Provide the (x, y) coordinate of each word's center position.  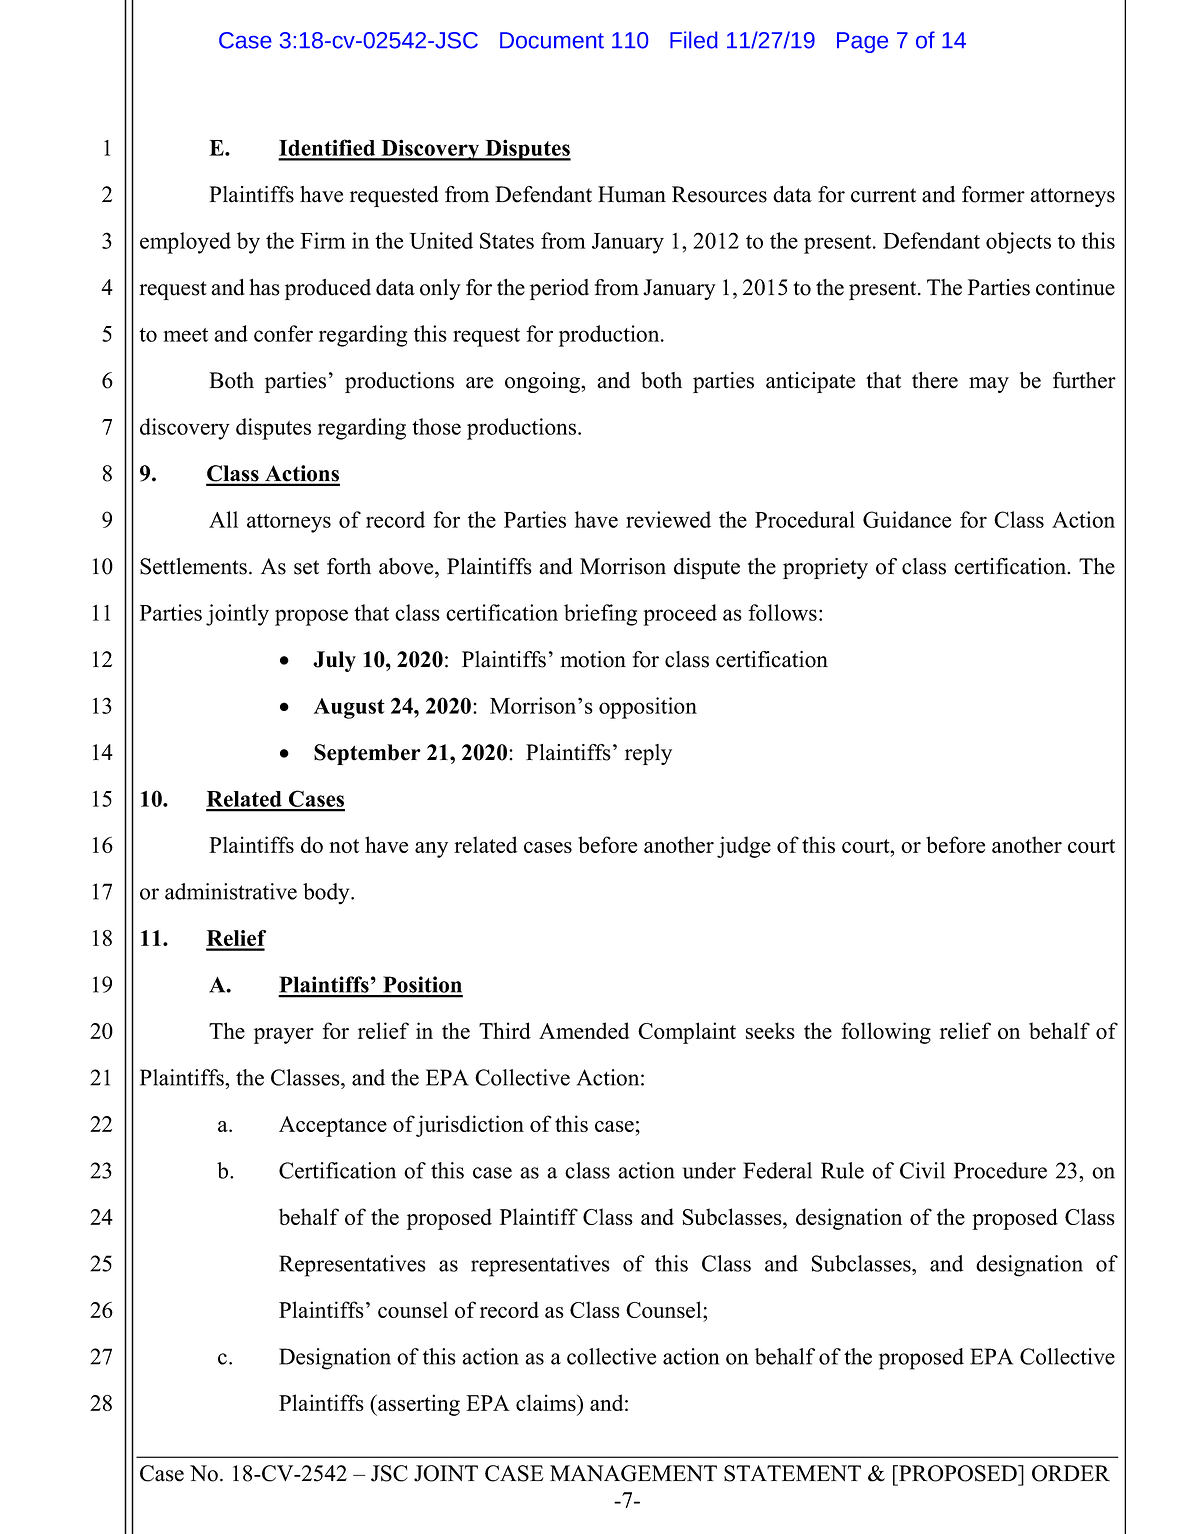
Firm (323, 240)
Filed (694, 40)
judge (744, 847)
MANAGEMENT (633, 1473)
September (367, 754)
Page (862, 42)
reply (648, 754)
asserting (418, 1405)
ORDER (1071, 1473)
